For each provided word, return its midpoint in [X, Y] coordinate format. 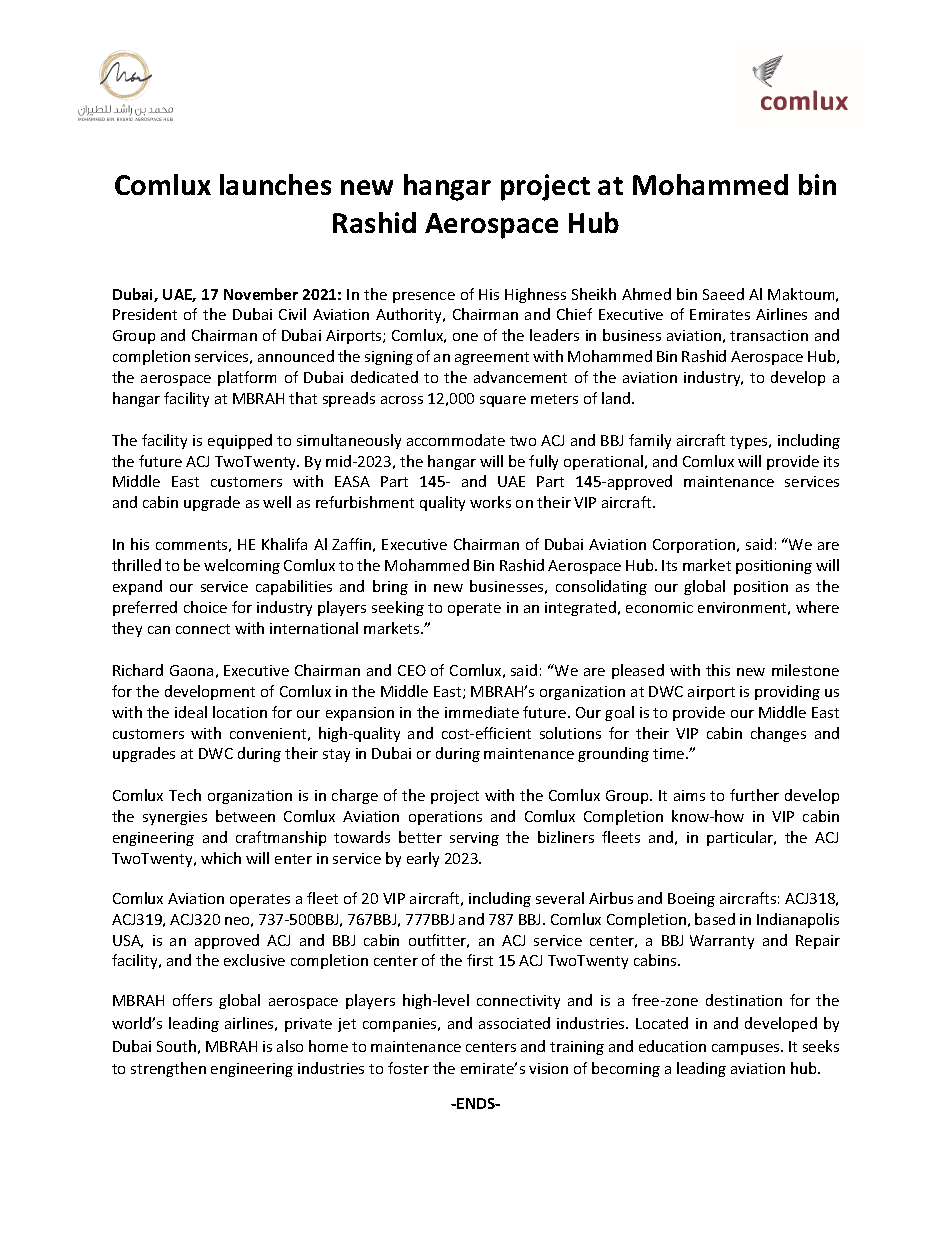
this [718, 670]
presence [424, 297]
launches [275, 184]
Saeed [723, 294]
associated [514, 1023]
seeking [398, 608]
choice [205, 607]
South [176, 1046]
